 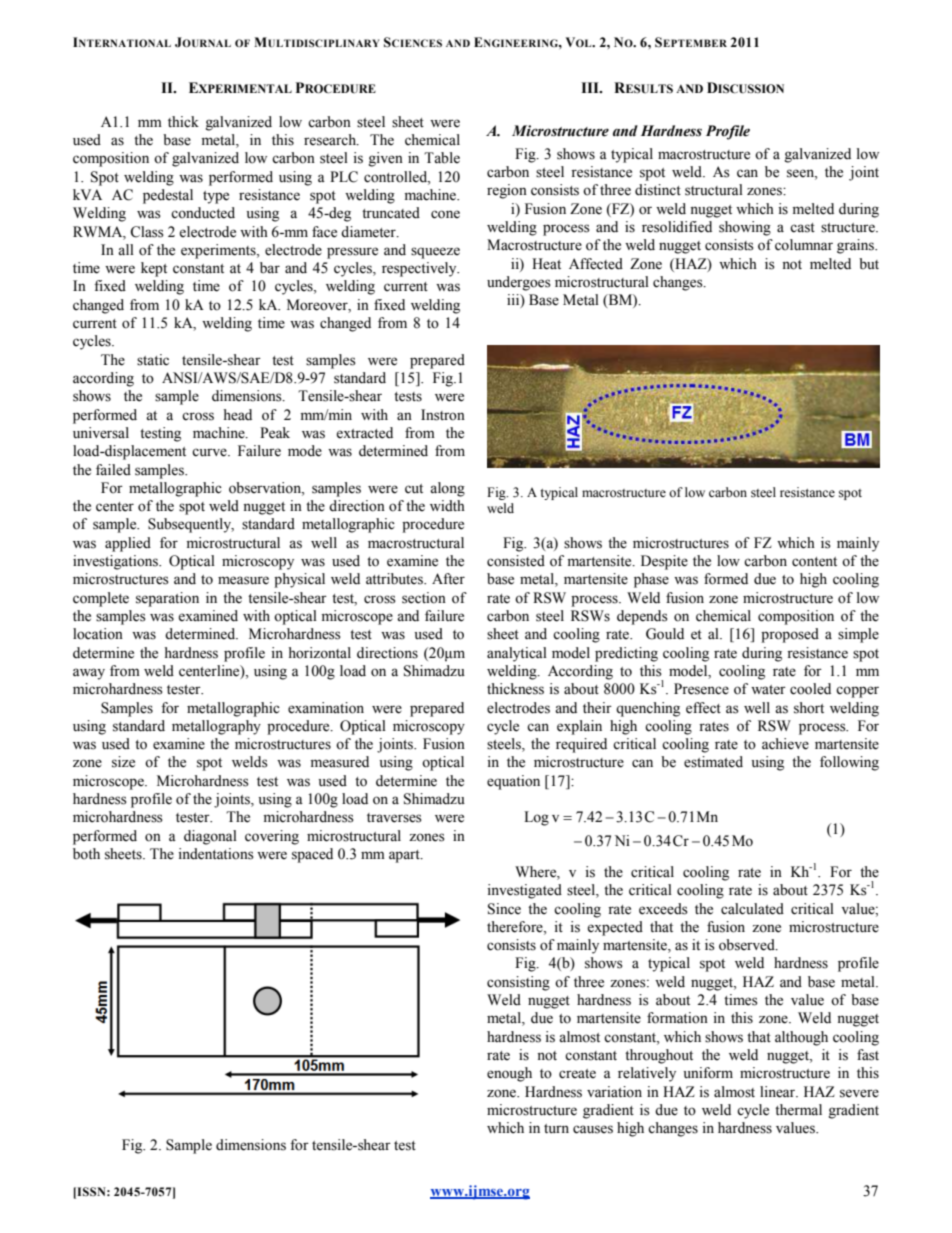 I want to click on equation, so click(x=513, y=782).
